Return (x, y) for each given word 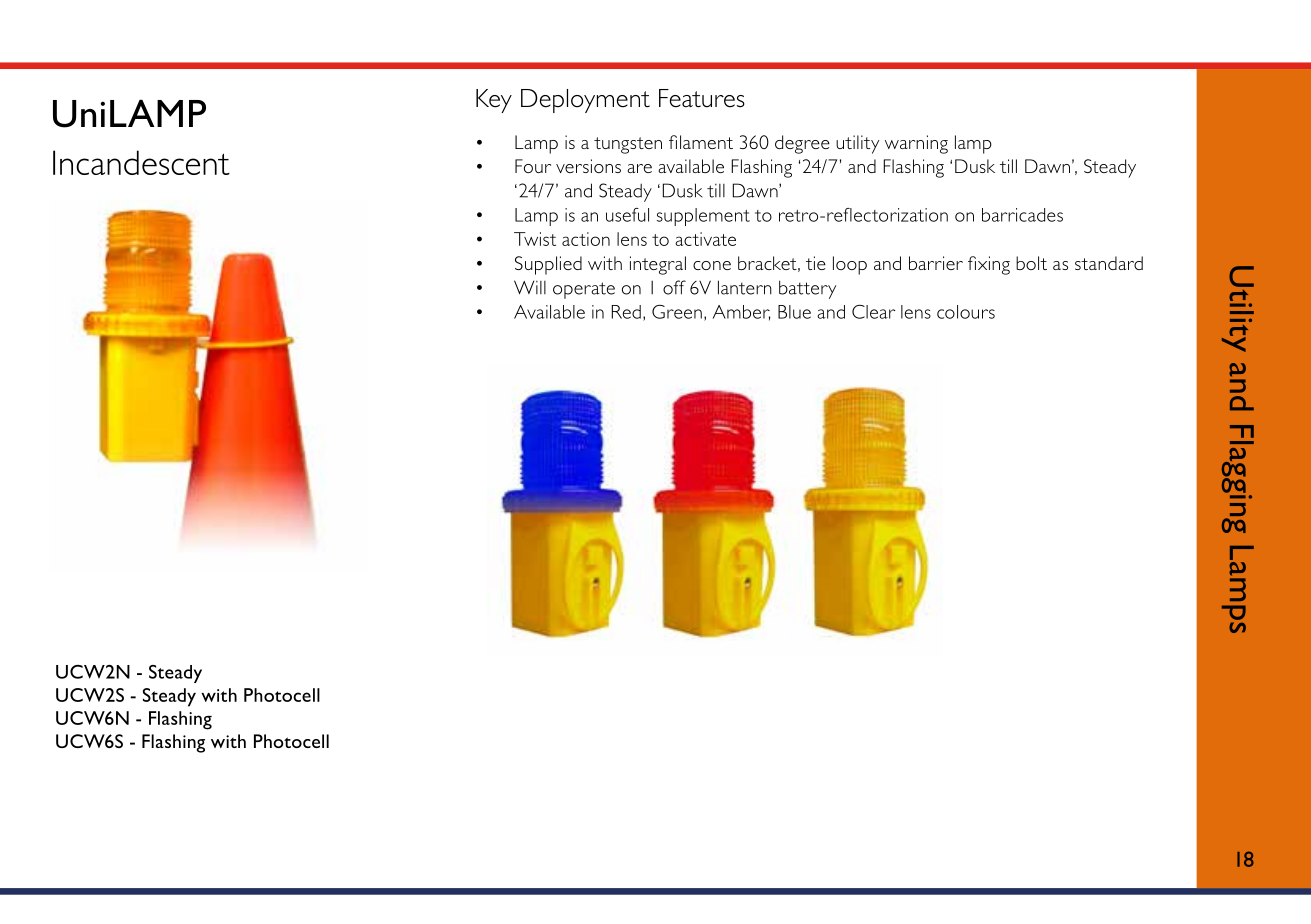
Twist (535, 239)
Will (530, 287)
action (586, 239)
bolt (1031, 263)
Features (702, 98)
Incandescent (141, 162)
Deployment (585, 101)
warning (916, 144)
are (639, 168)
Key (494, 101)
